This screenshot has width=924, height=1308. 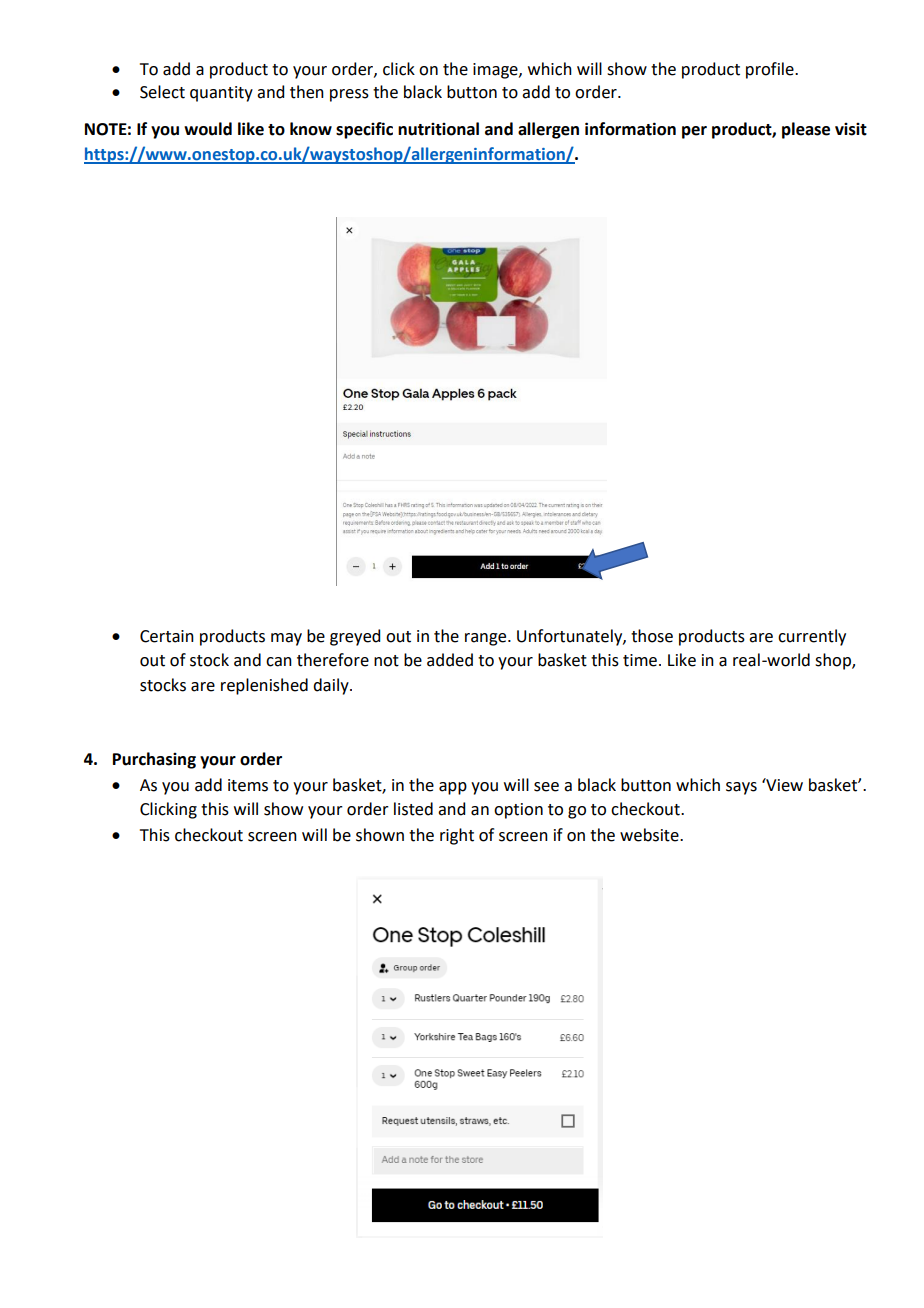 I want to click on quantity, so click(x=221, y=94).
